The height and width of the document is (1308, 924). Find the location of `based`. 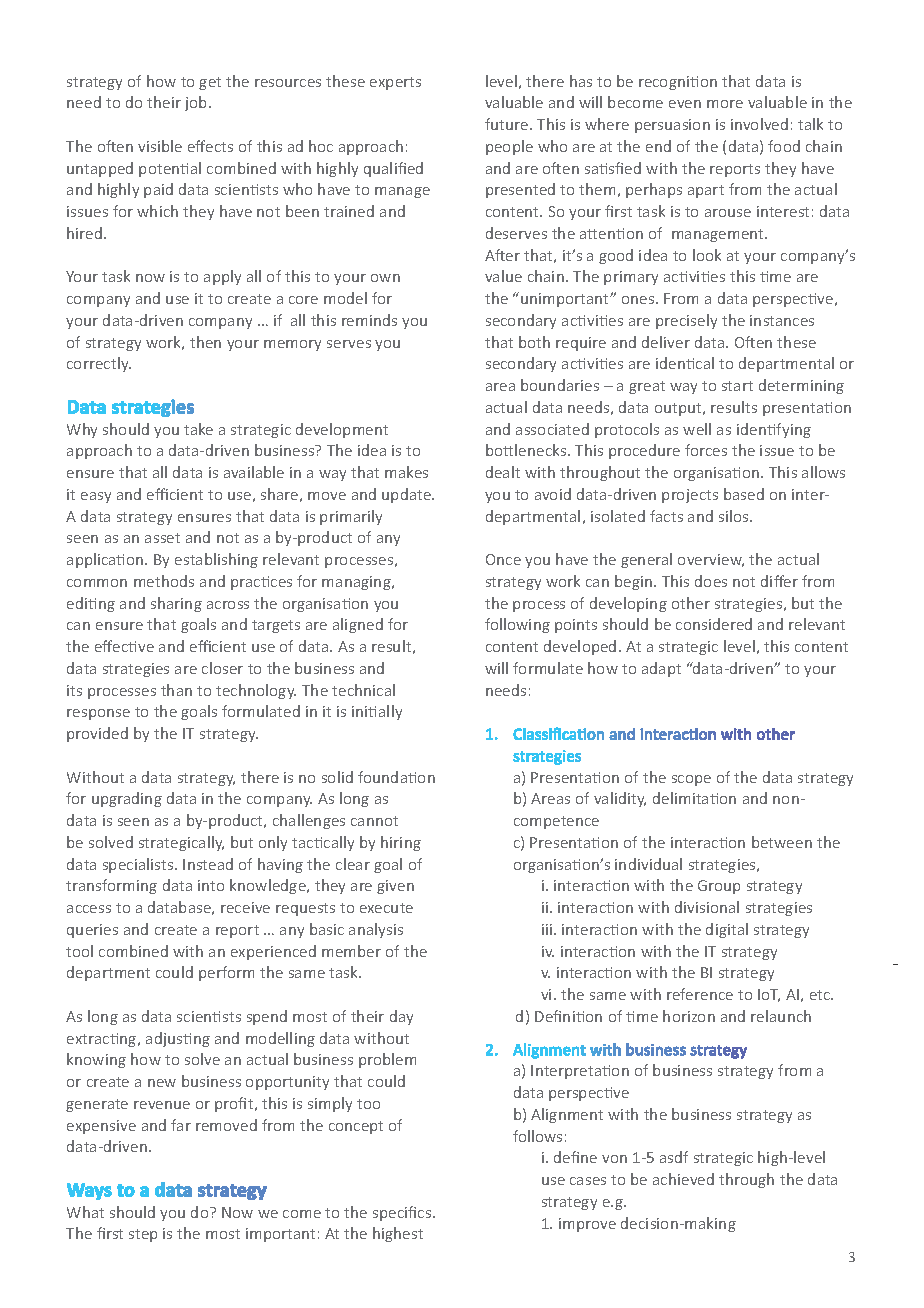

based is located at coordinates (744, 494).
